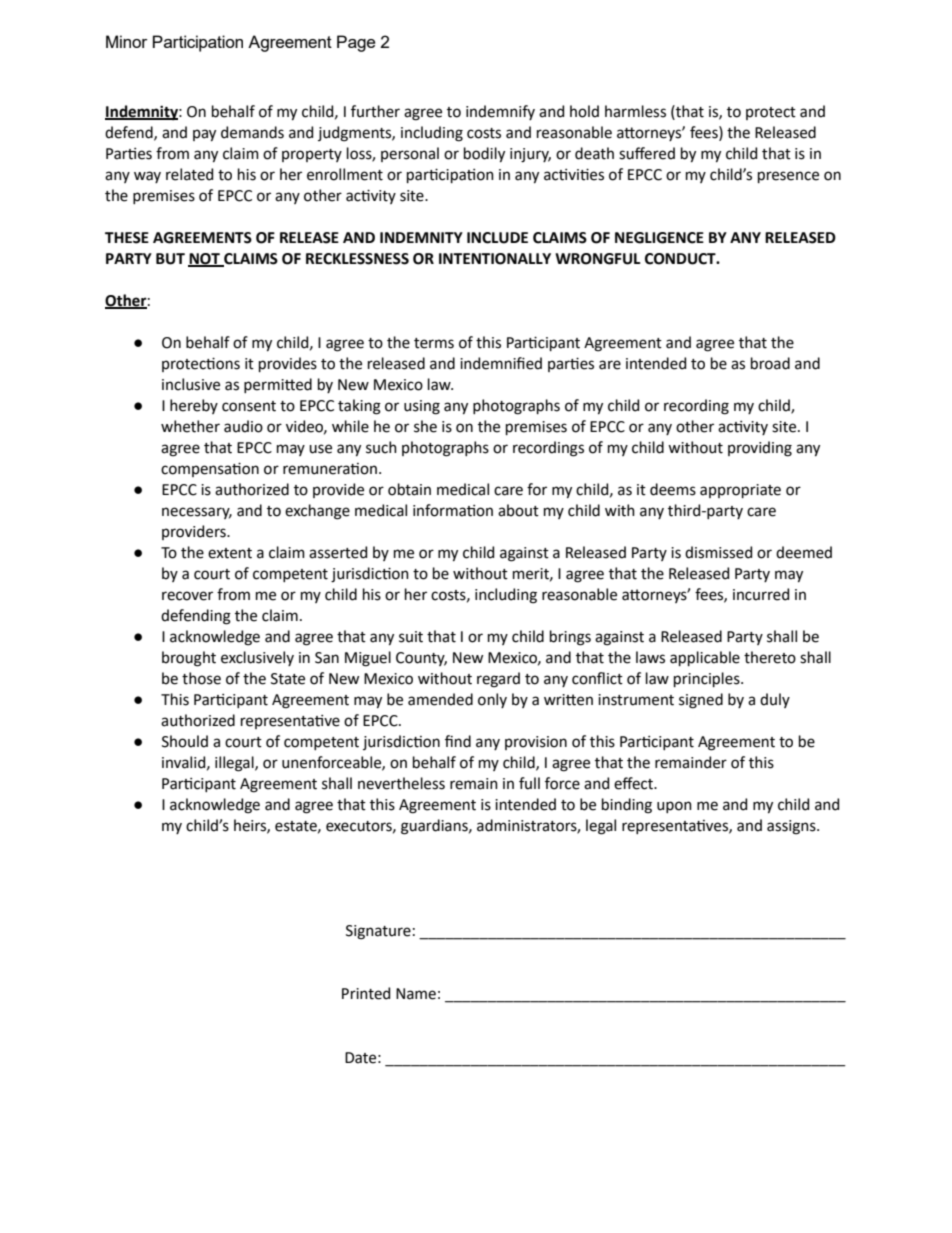 The width and height of the screenshot is (952, 1233). What do you see at coordinates (416, 994) in the screenshot?
I see `Name` at bounding box center [416, 994].
